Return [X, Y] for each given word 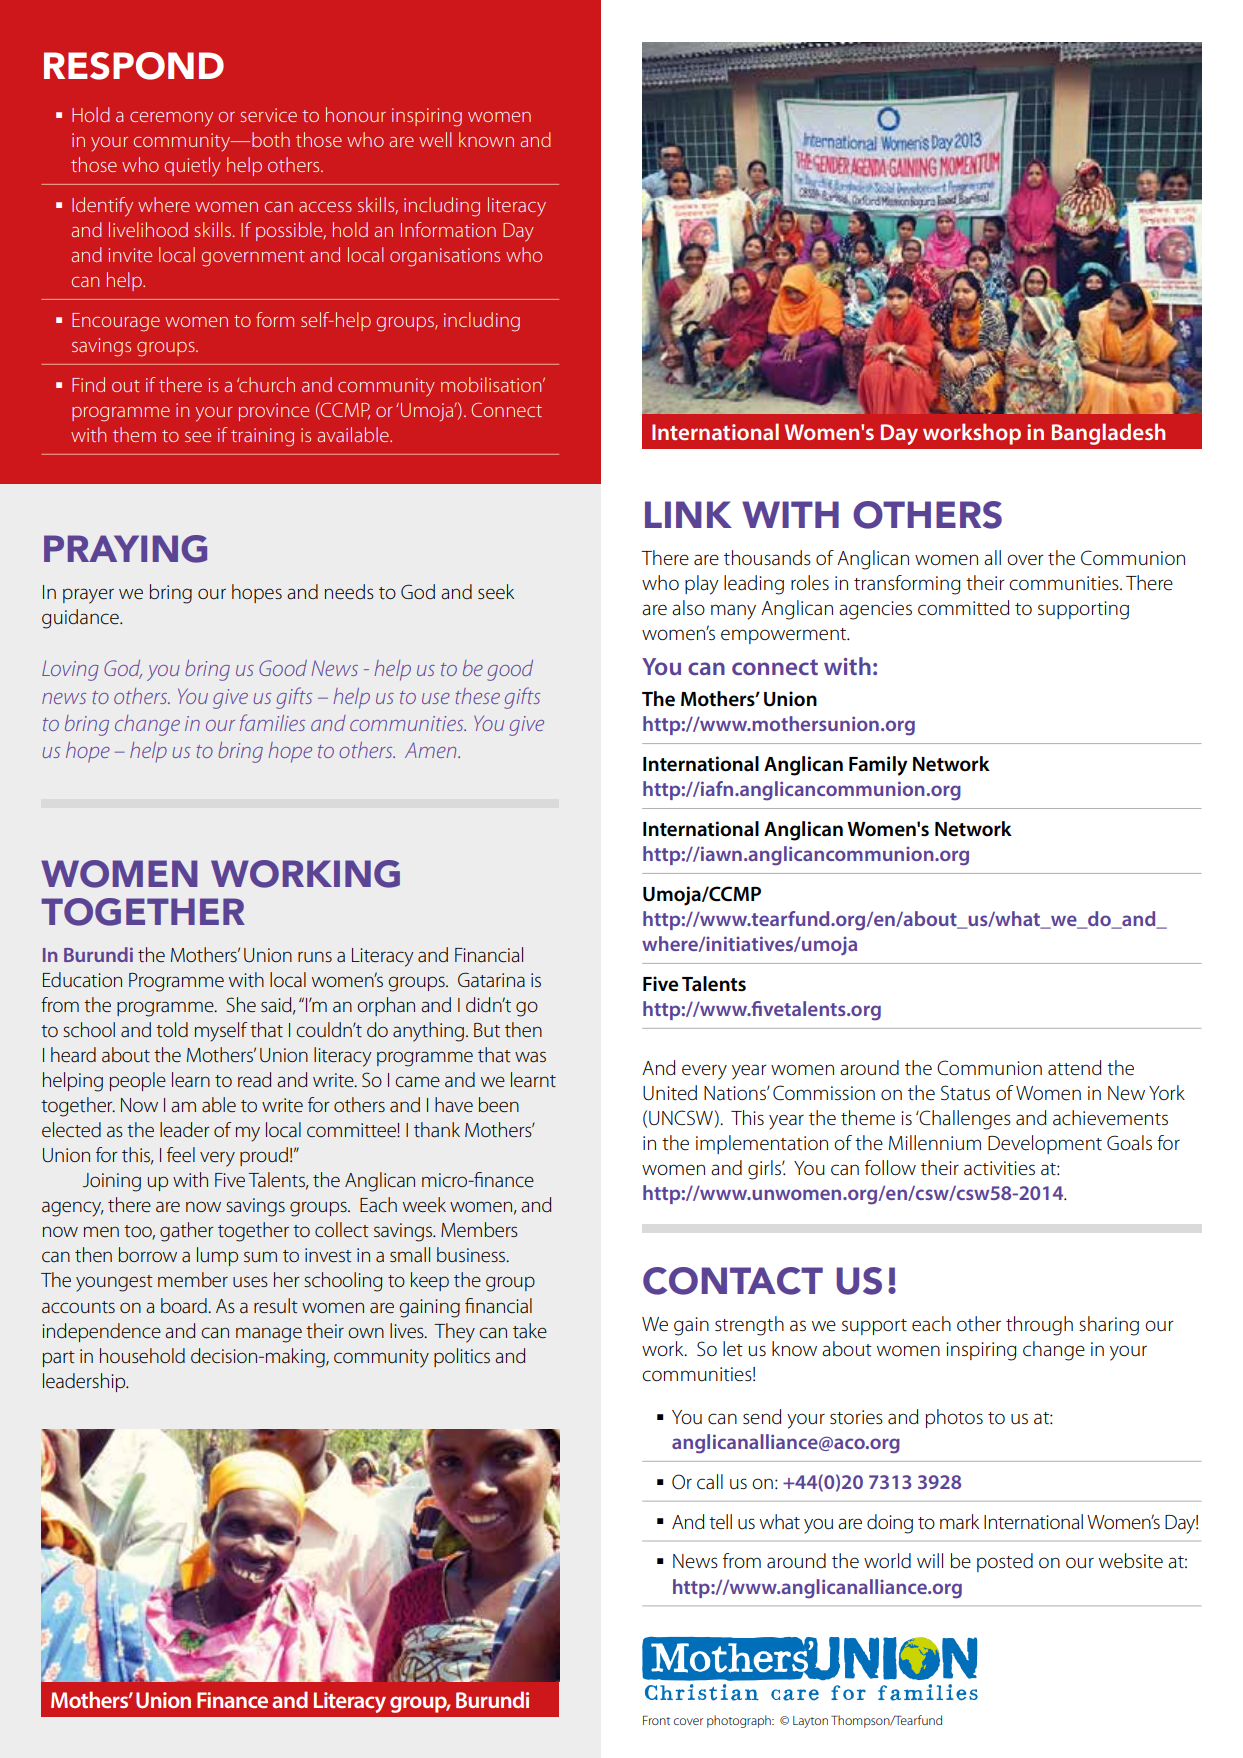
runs [315, 956]
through [1039, 1326]
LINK [688, 514]
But [487, 1030]
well [435, 139]
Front [656, 1720]
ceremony [171, 119]
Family [878, 766]
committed [964, 608]
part [59, 1359]
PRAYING [125, 549]
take [530, 1331]
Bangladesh [1108, 434]
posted [1005, 1562]
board [185, 1306]
